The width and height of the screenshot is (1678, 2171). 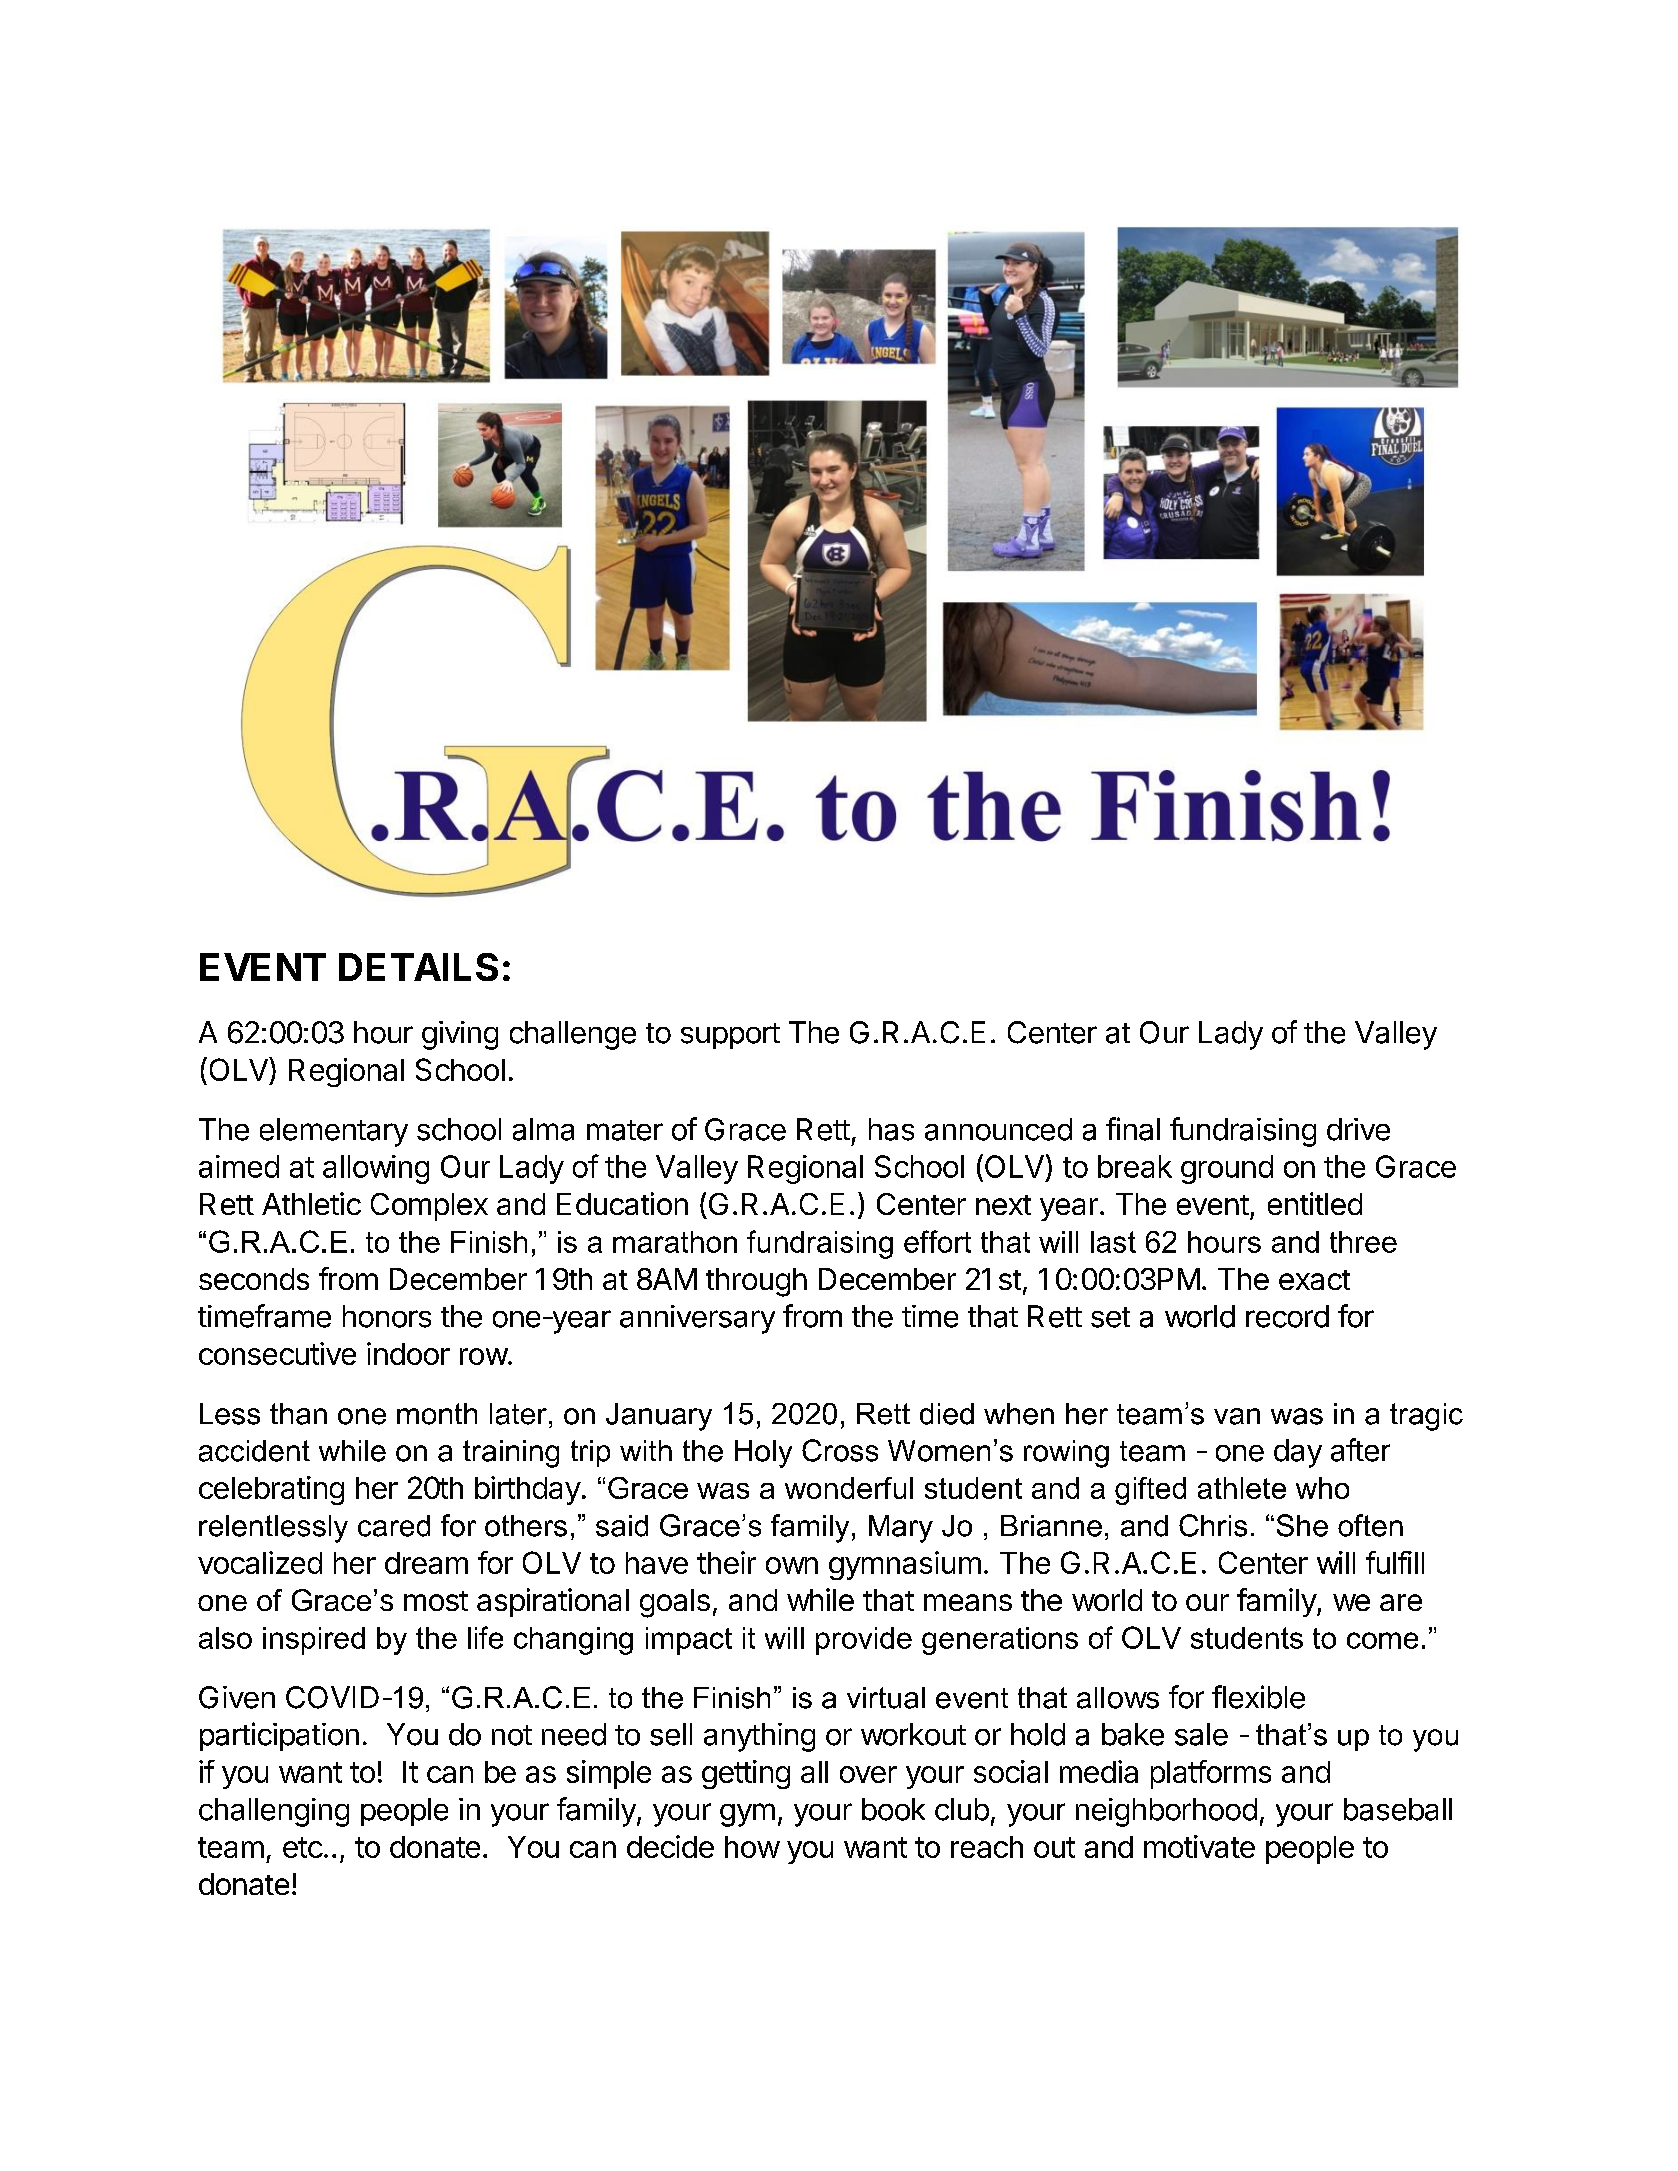 I want to click on book, so click(x=893, y=1809).
